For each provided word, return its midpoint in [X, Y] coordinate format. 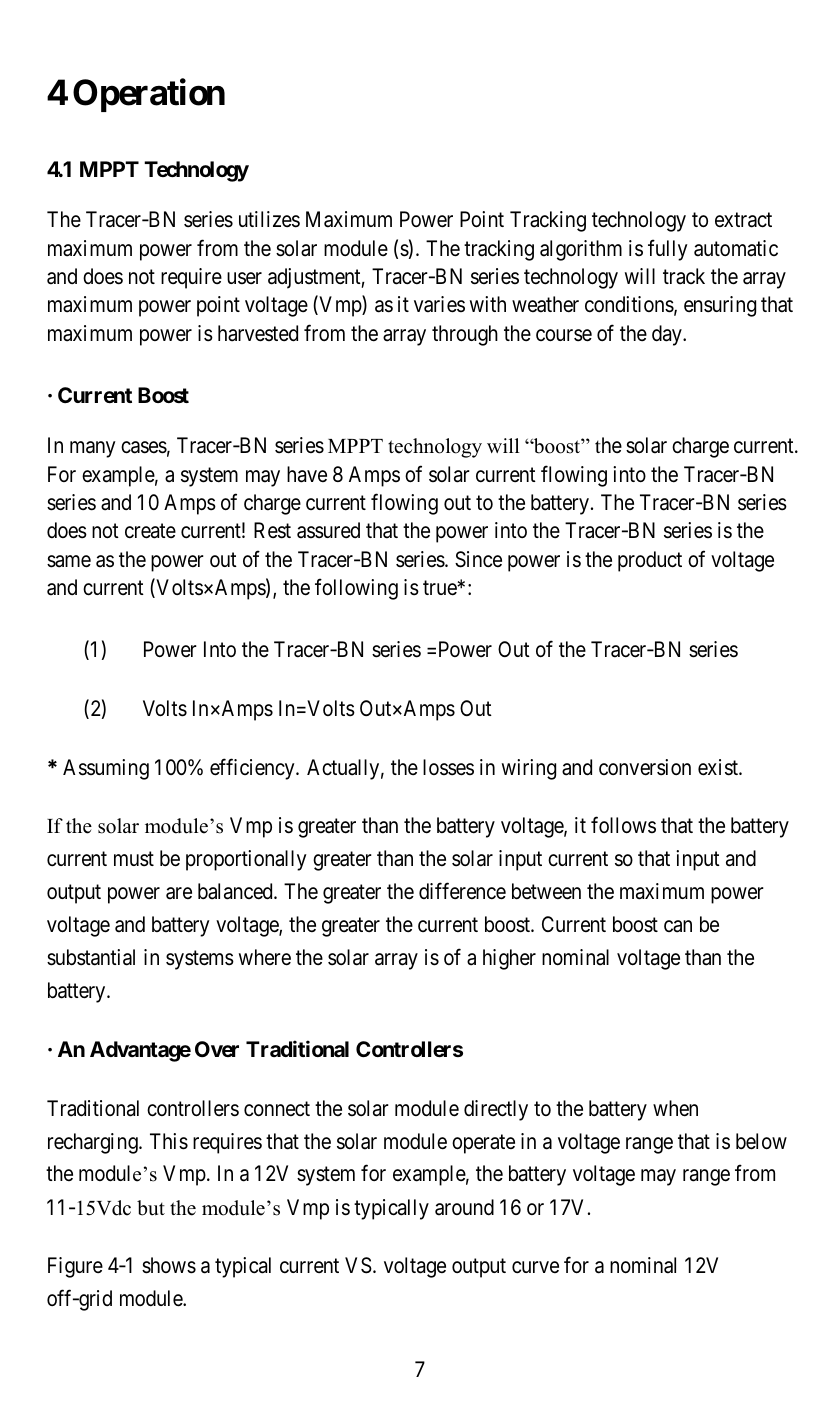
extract [743, 220]
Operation [149, 95]
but [151, 1208]
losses [448, 767]
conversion [645, 767]
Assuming [106, 769]
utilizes [269, 219]
